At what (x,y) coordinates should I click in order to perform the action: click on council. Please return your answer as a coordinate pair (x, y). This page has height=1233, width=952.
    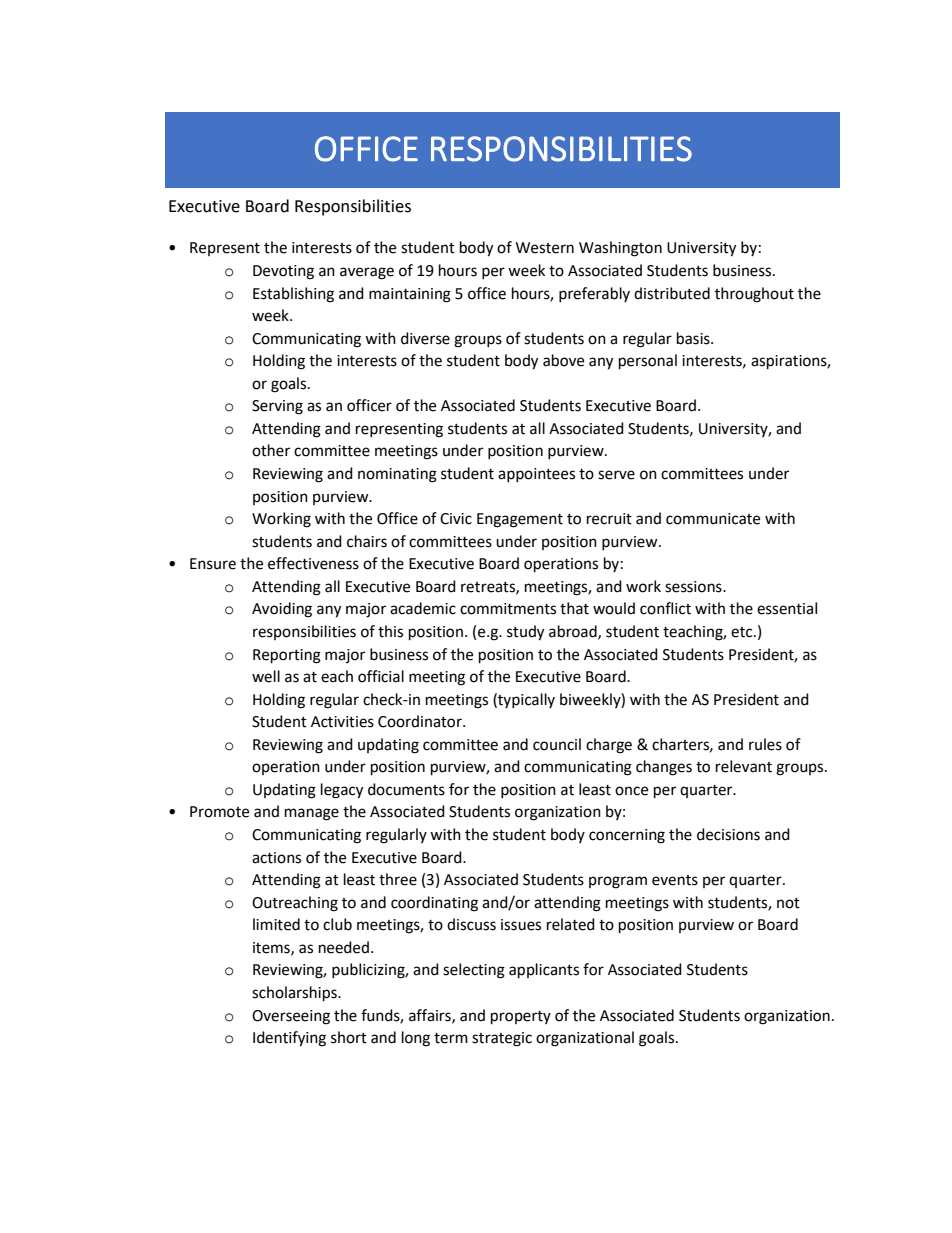
    Looking at the image, I should click on (557, 744).
